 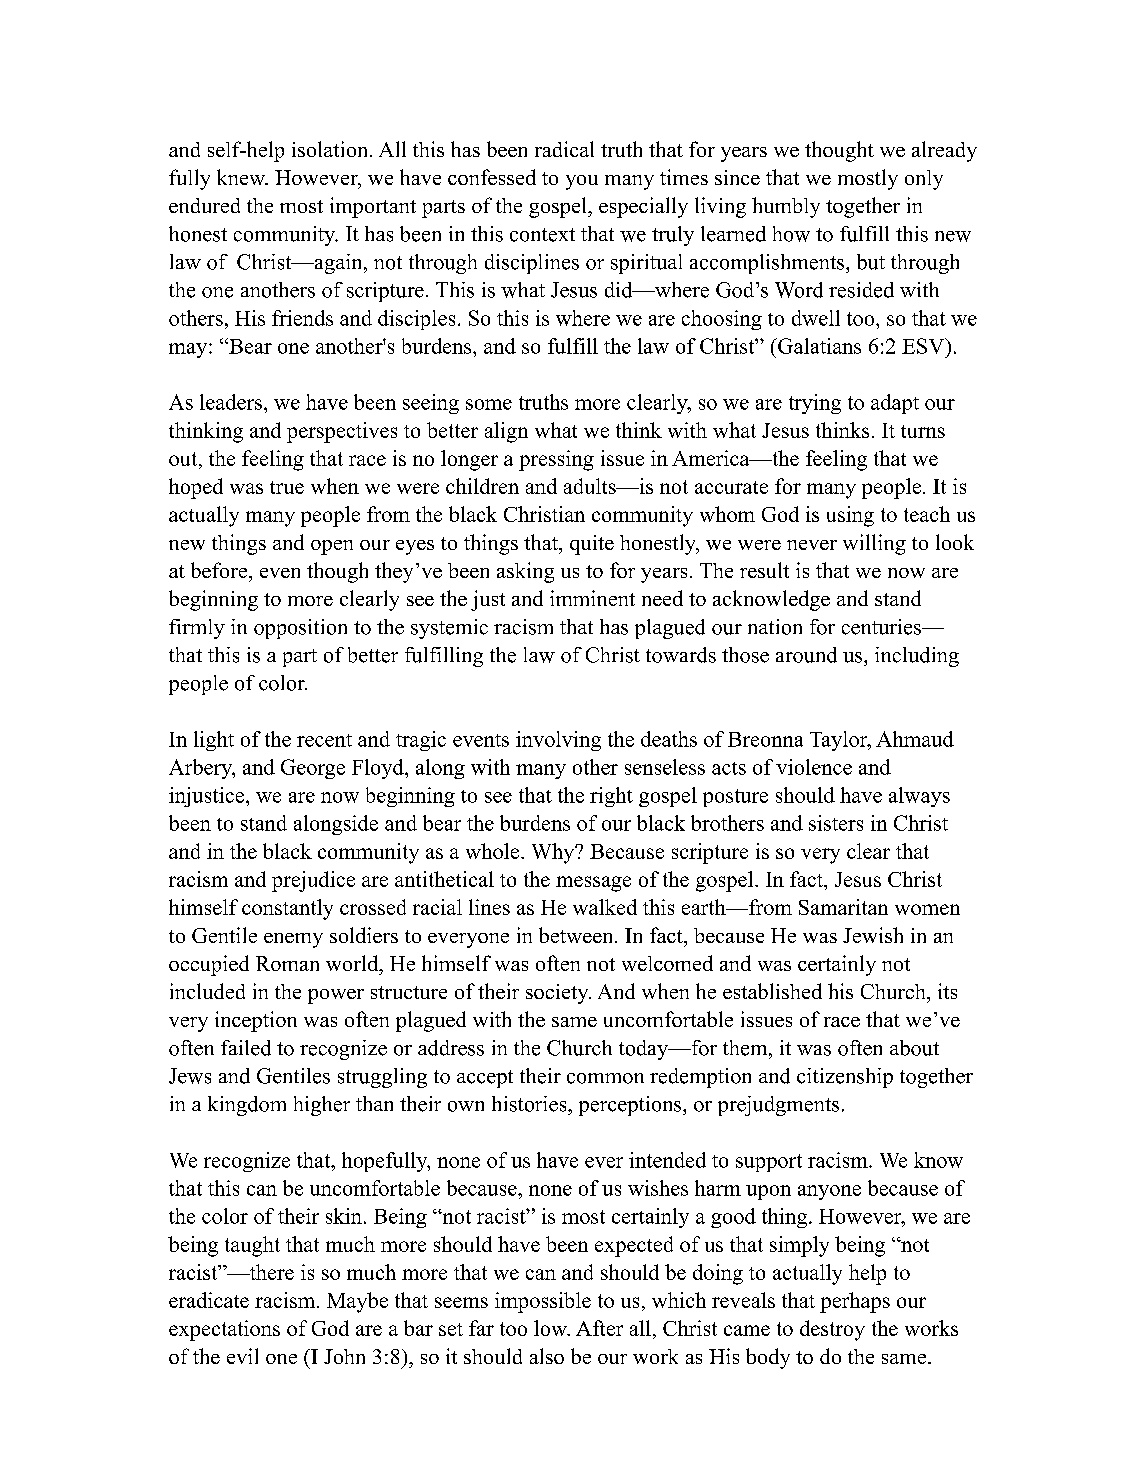 What do you see at coordinates (231, 402) in the document?
I see `leaders` at bounding box center [231, 402].
